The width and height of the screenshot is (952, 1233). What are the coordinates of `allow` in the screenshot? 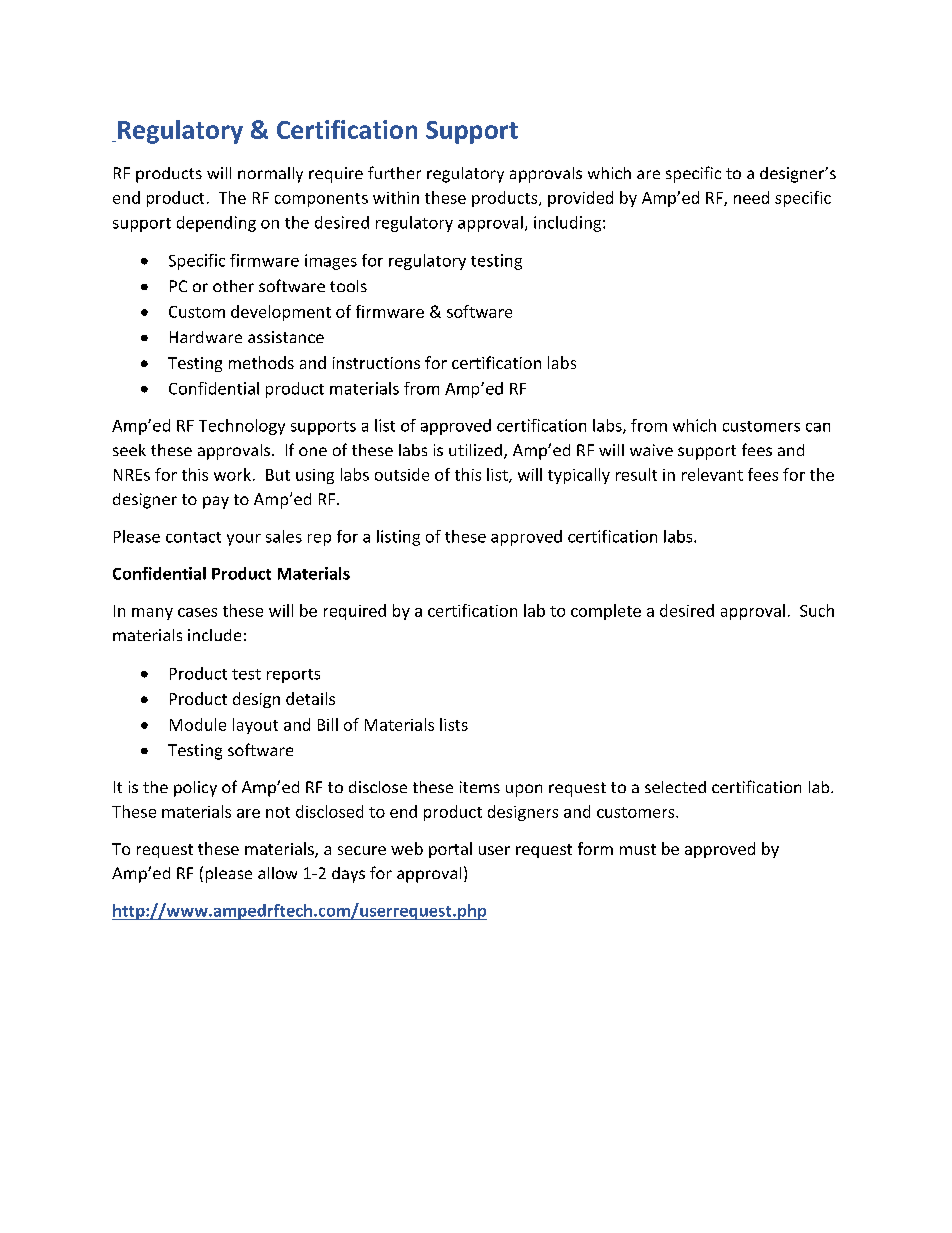 It's located at (277, 873).
